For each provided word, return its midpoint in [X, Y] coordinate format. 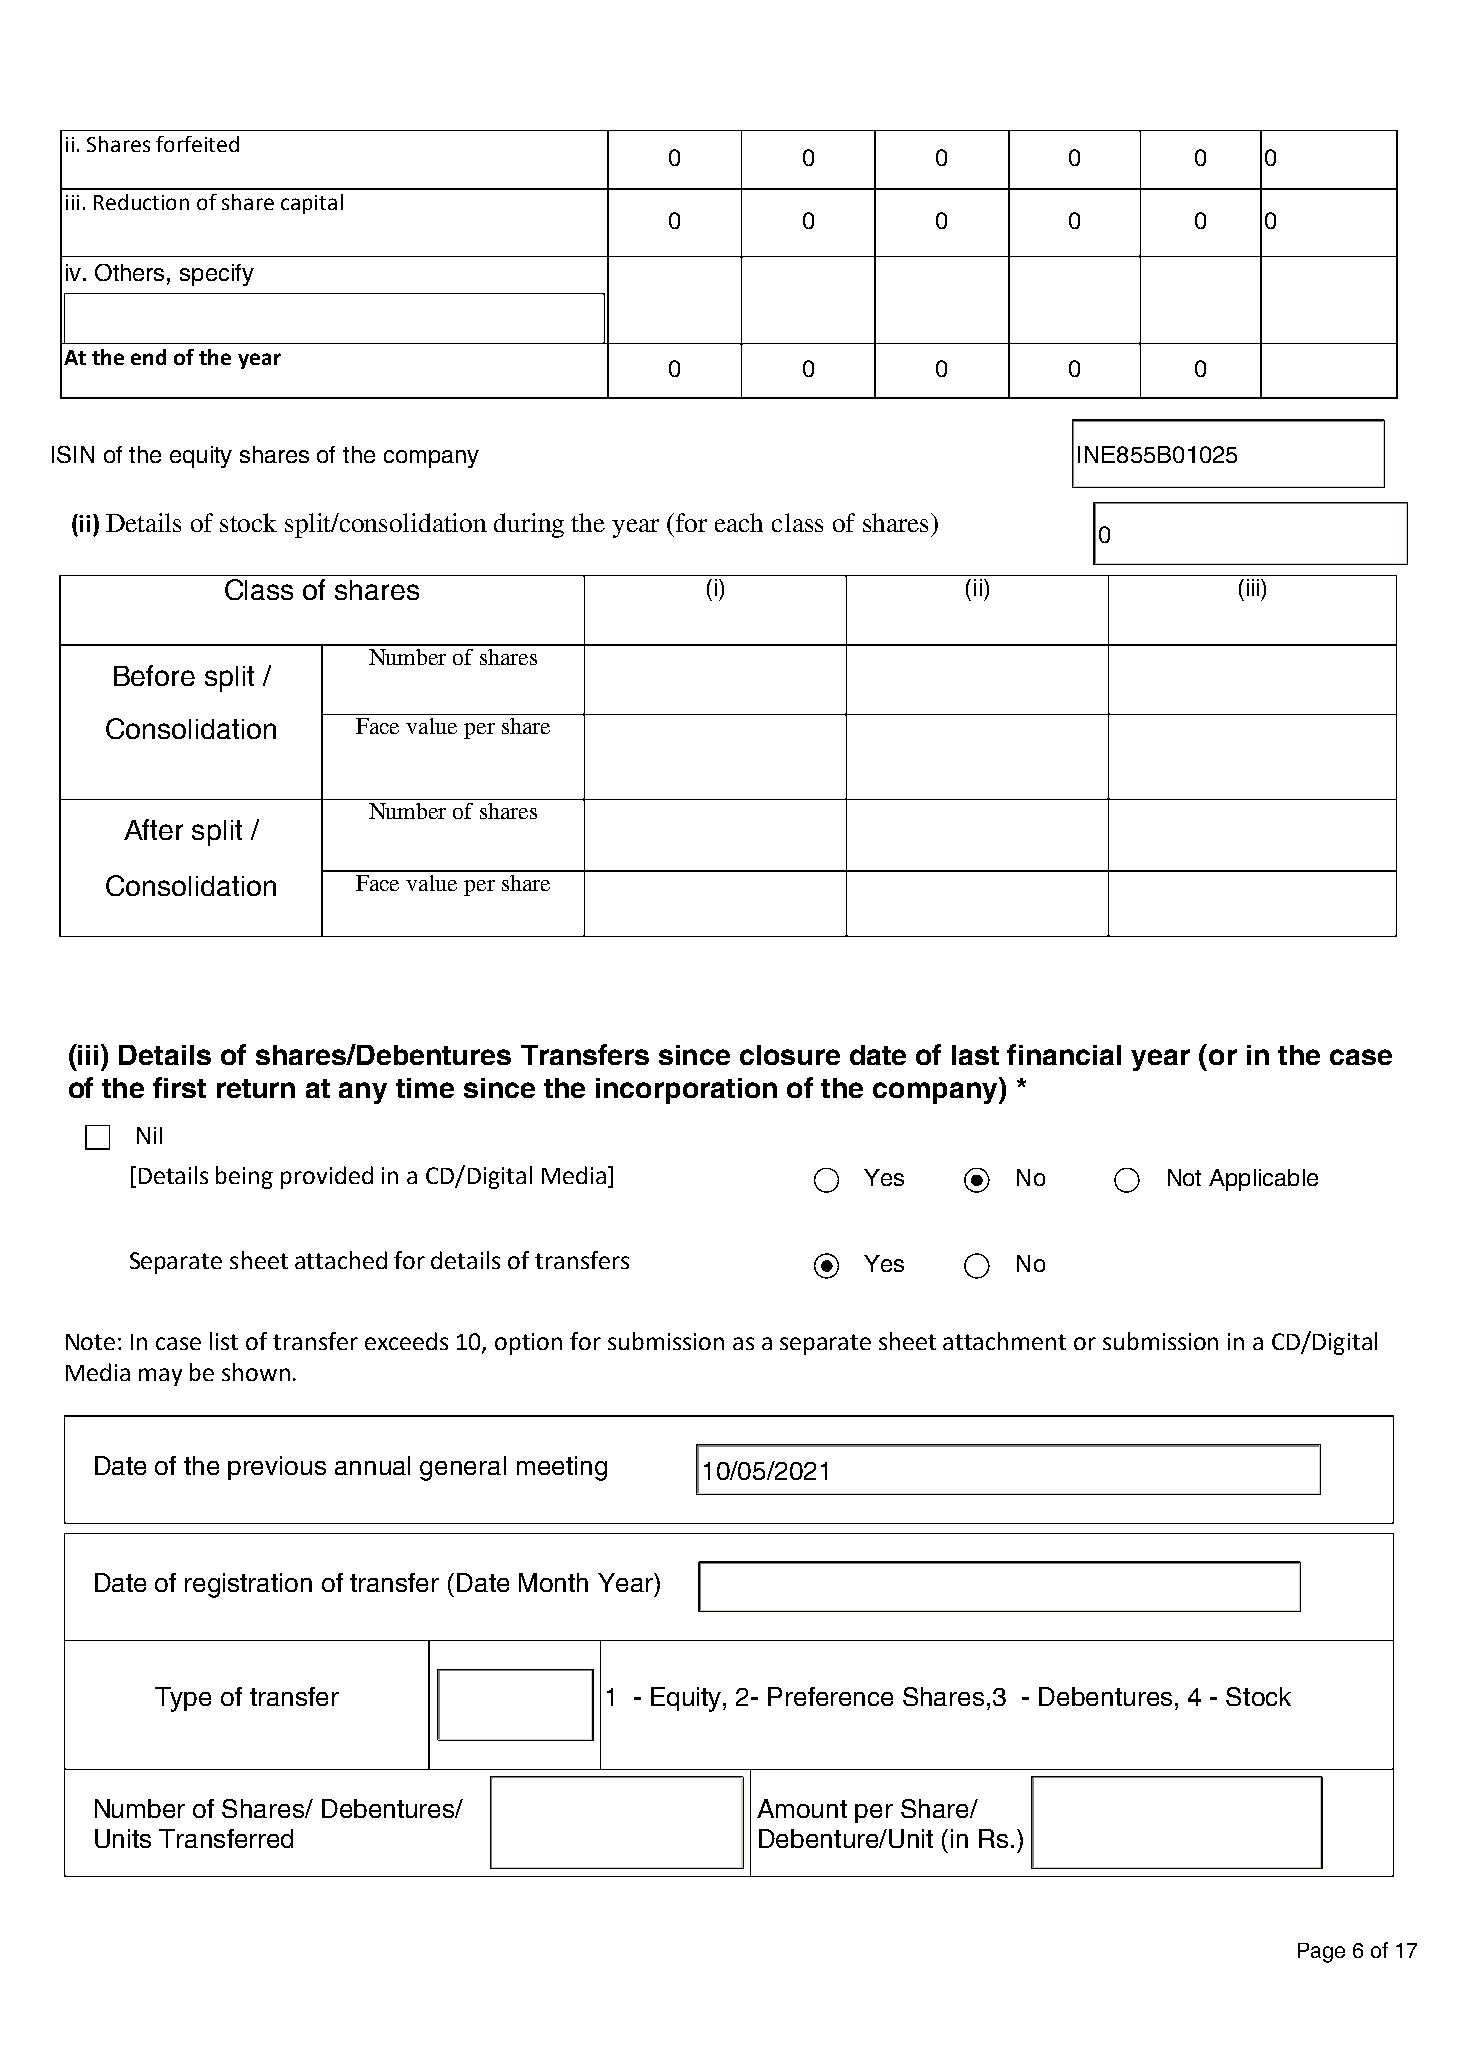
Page [1321, 1953]
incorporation [686, 1091]
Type [183, 1699]
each [739, 522]
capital [312, 204]
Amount [802, 1808]
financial [1064, 1054]
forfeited [197, 144]
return [256, 1088]
